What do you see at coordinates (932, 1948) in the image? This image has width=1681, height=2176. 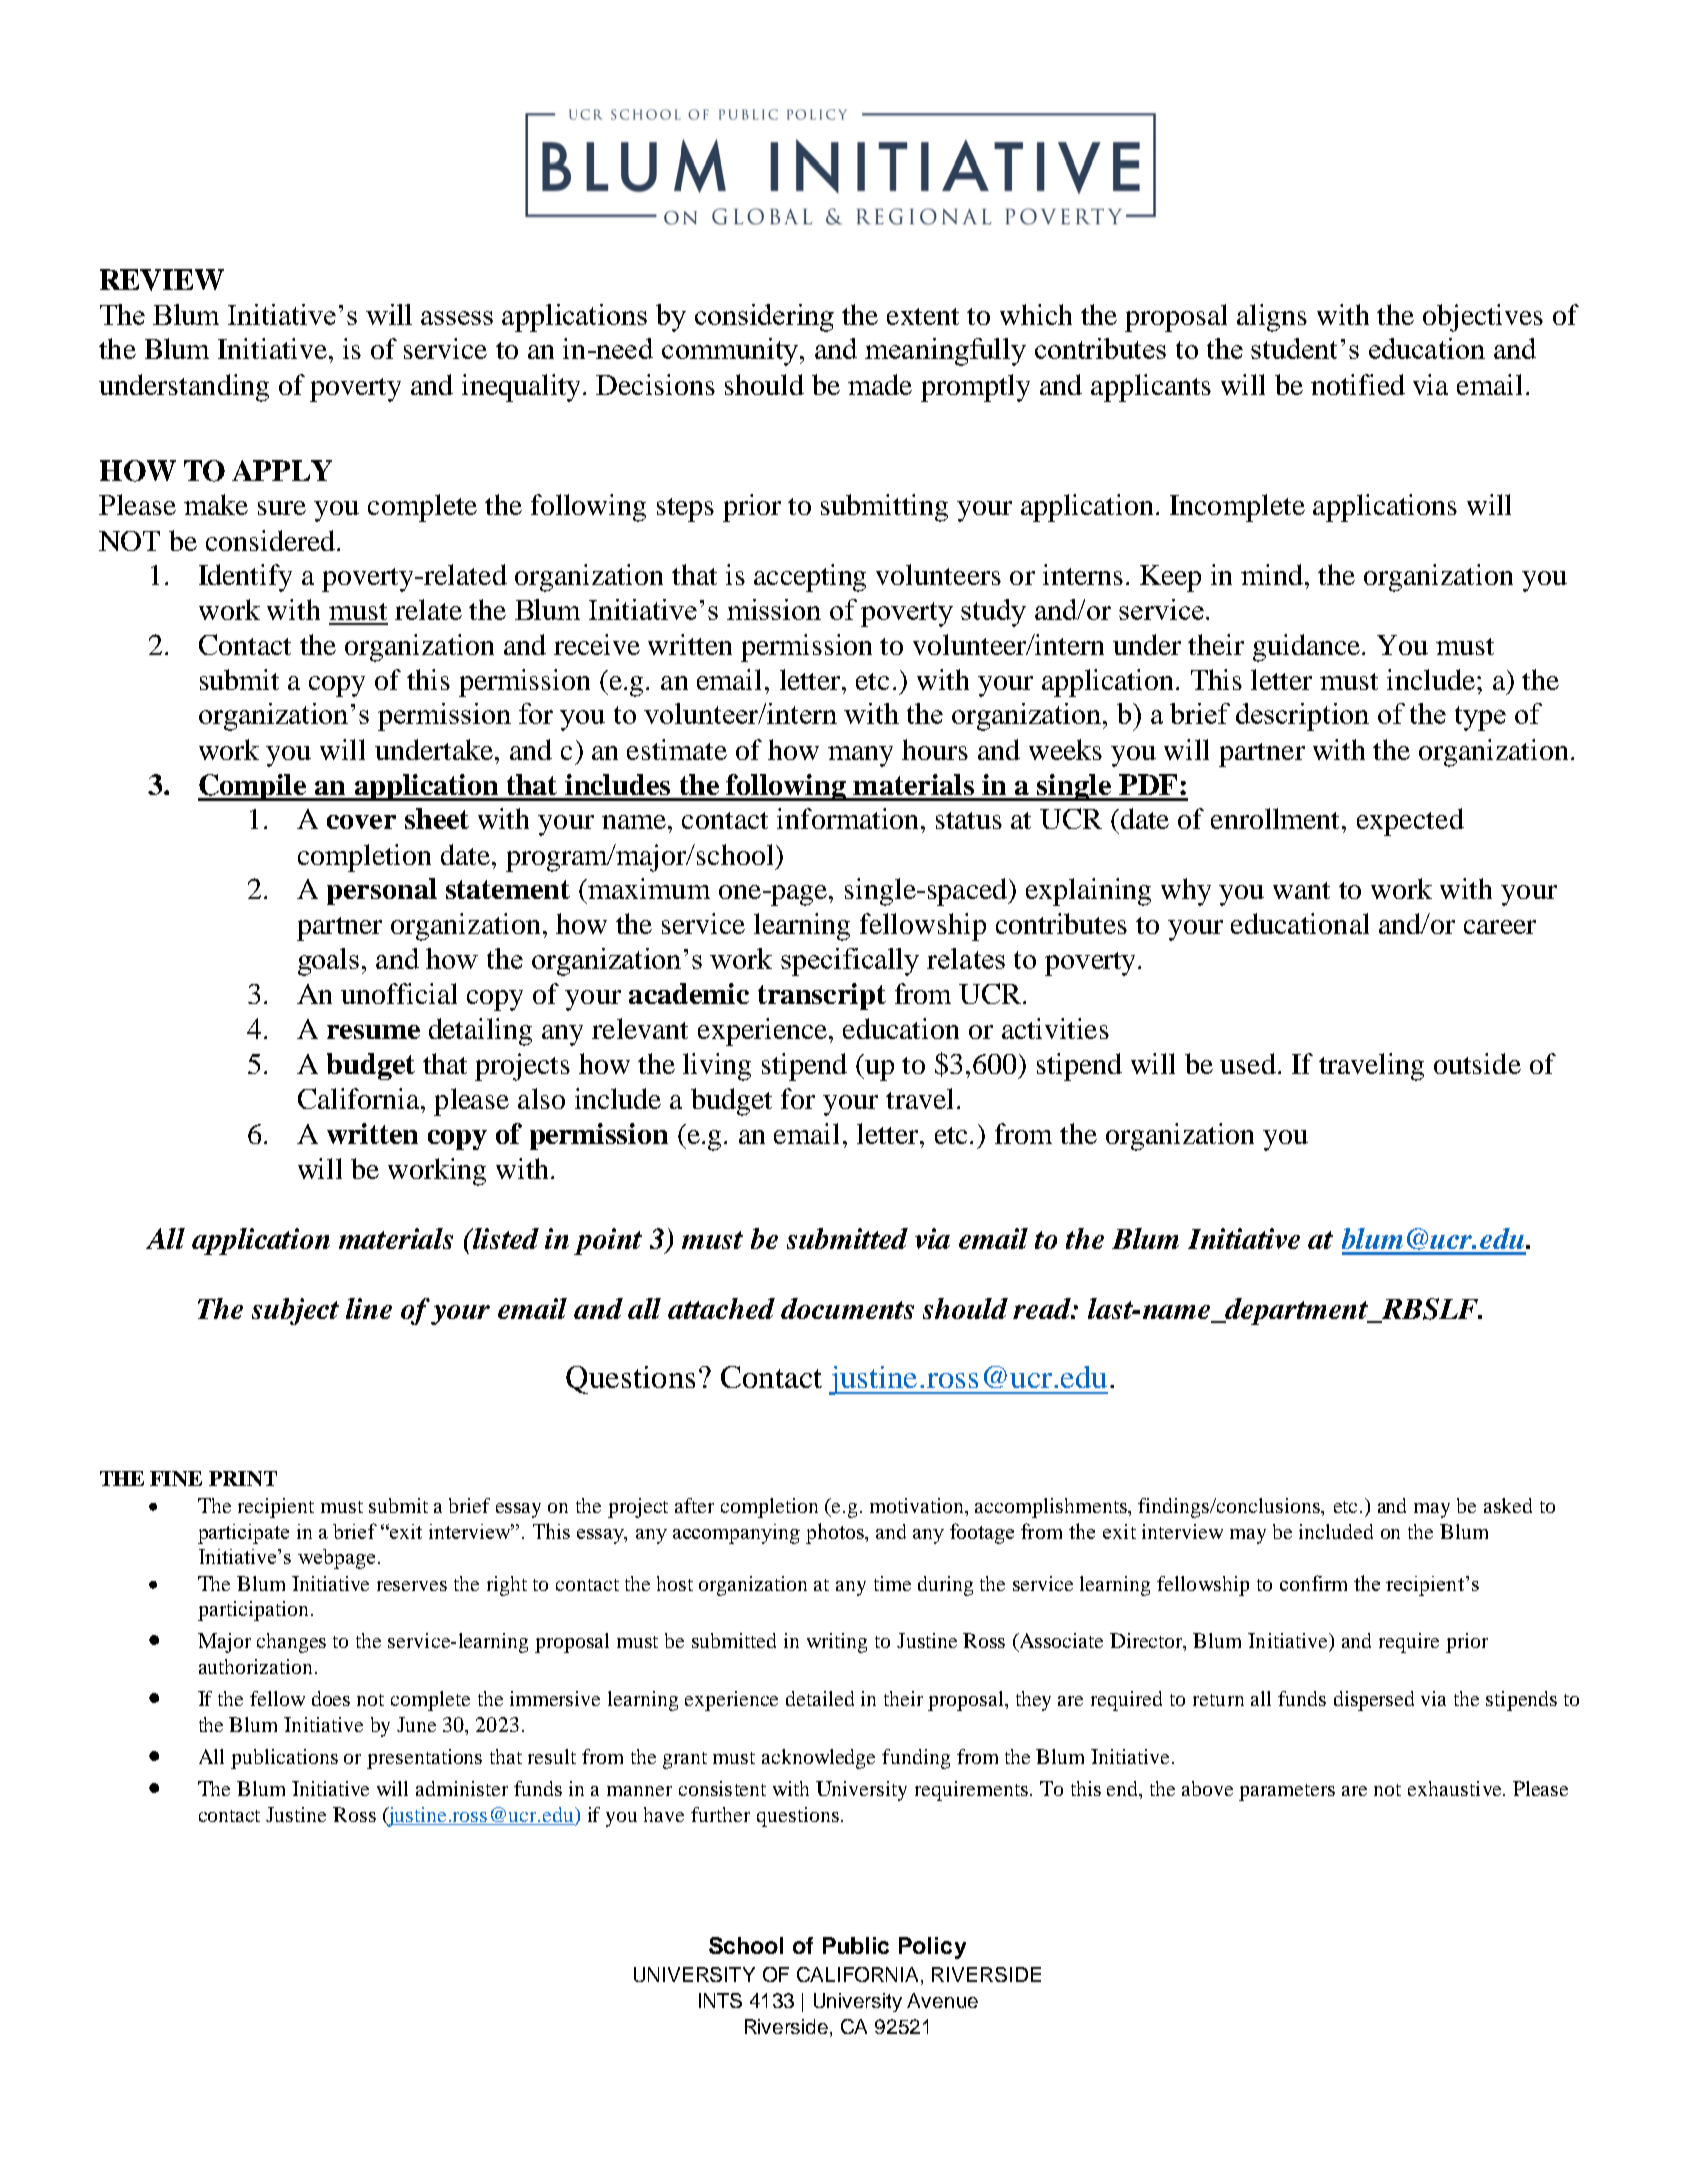 I see `Policy` at bounding box center [932, 1948].
